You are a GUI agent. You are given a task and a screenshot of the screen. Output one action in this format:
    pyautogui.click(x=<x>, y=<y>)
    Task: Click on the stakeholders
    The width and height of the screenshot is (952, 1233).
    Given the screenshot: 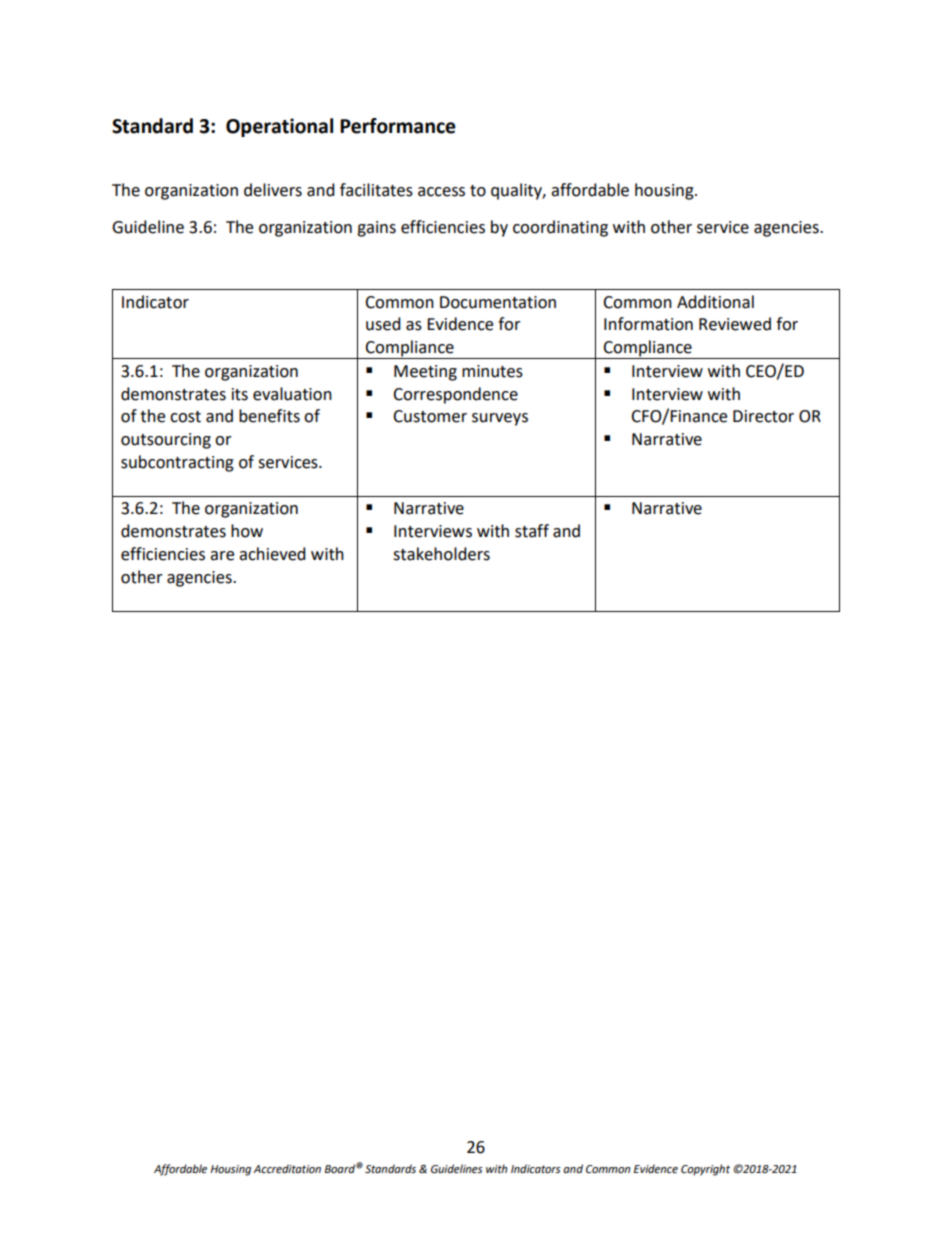 What is the action you would take?
    pyautogui.click(x=441, y=554)
